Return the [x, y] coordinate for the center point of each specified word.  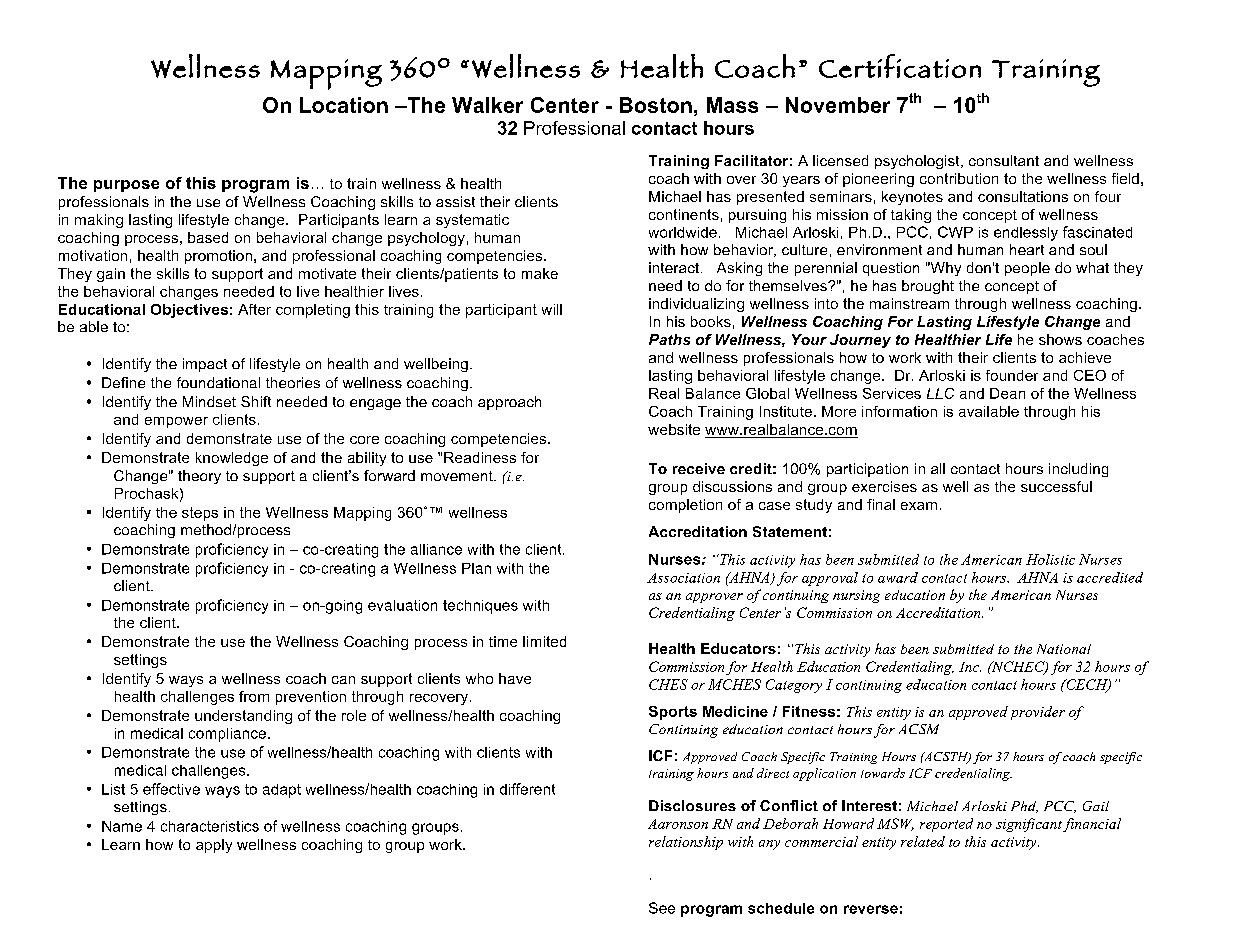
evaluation [402, 605]
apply [214, 846]
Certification [900, 66]
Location [344, 105]
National [1064, 649]
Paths [669, 339]
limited [544, 641]
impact [205, 365]
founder [1012, 375]
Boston [656, 105]
